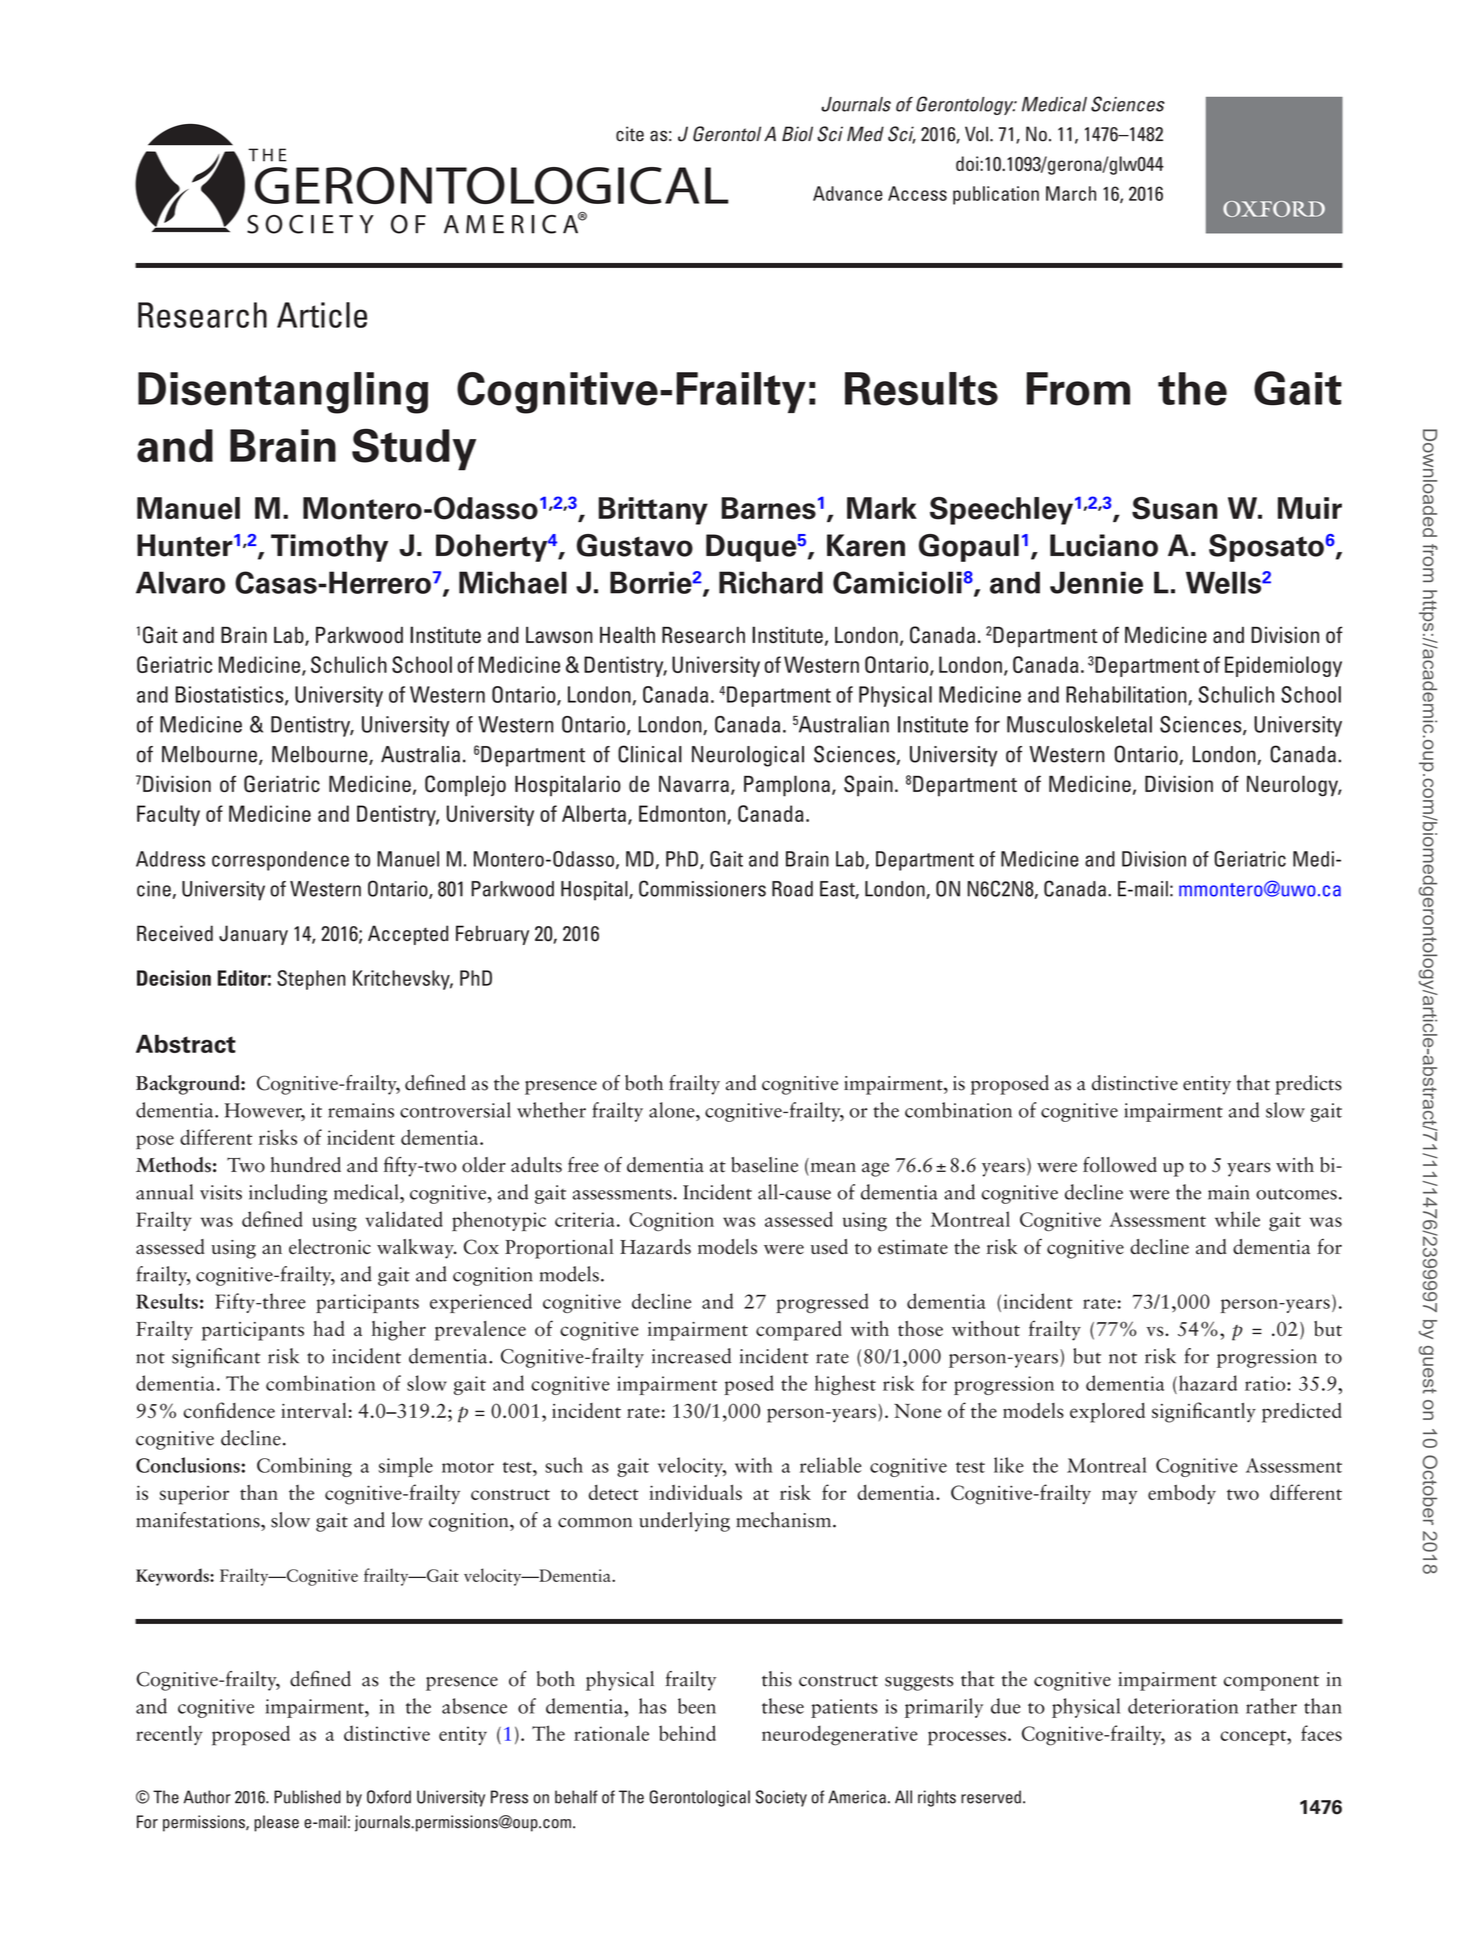  I want to click on Biol, so click(797, 134).
